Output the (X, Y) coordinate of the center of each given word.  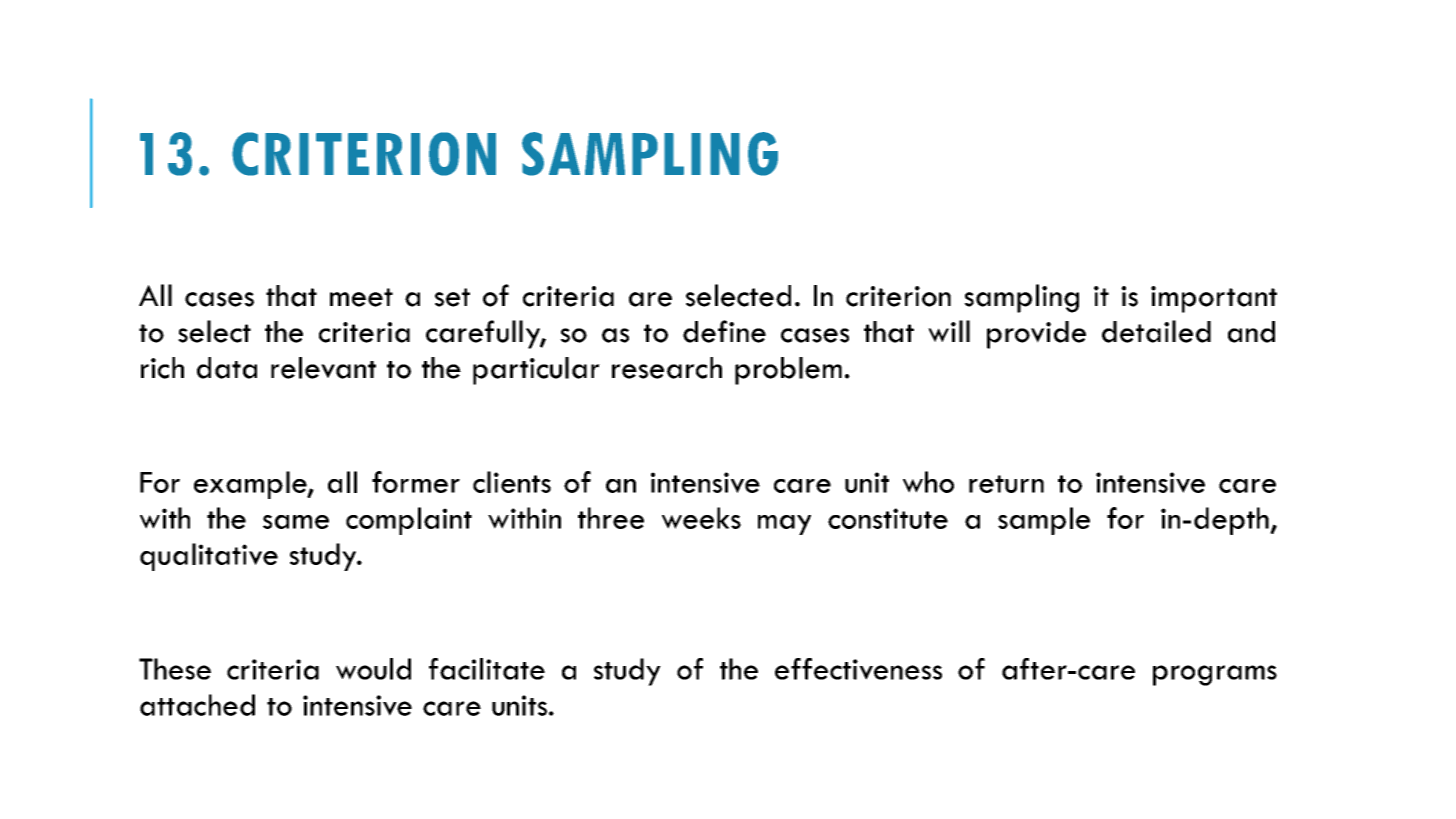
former (416, 482)
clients (512, 482)
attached (197, 705)
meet (361, 297)
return (1006, 484)
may (784, 525)
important (1214, 299)
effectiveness (858, 669)
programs (1215, 675)
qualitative (209, 557)
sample (1044, 521)
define (724, 331)
